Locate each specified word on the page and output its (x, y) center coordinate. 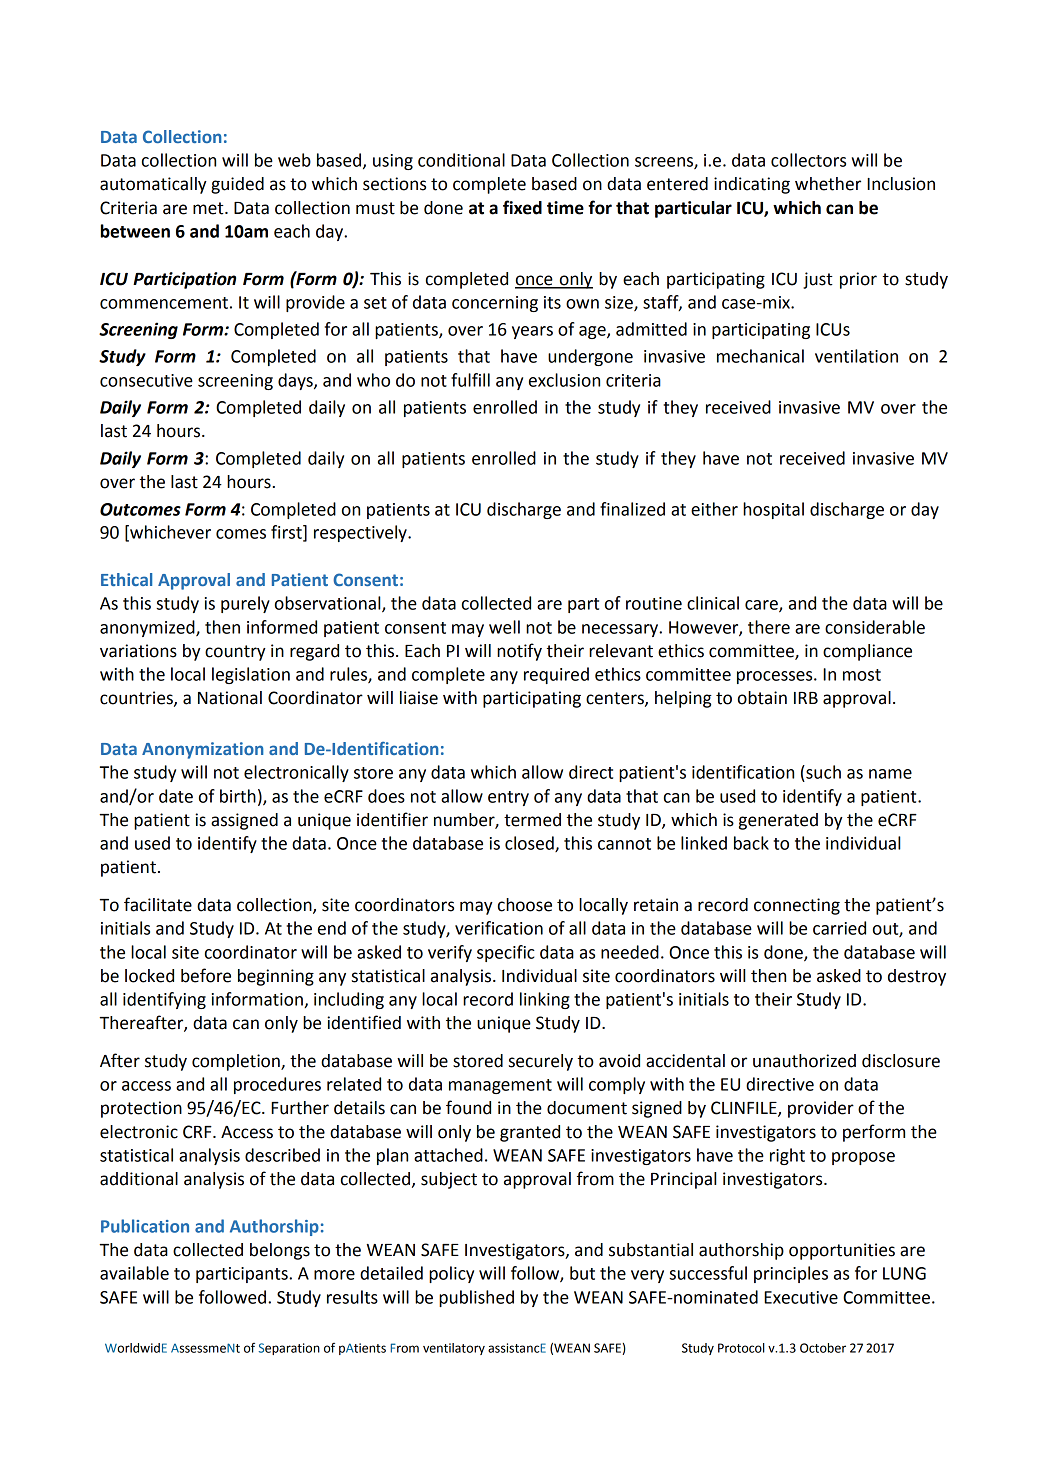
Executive (801, 1297)
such (822, 772)
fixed (522, 207)
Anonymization (203, 750)
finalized (632, 509)
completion (237, 1062)
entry (508, 798)
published (476, 1298)
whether (828, 184)
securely (541, 1062)
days (296, 381)
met (209, 208)
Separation (289, 1349)
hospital (773, 510)
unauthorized (804, 1061)
